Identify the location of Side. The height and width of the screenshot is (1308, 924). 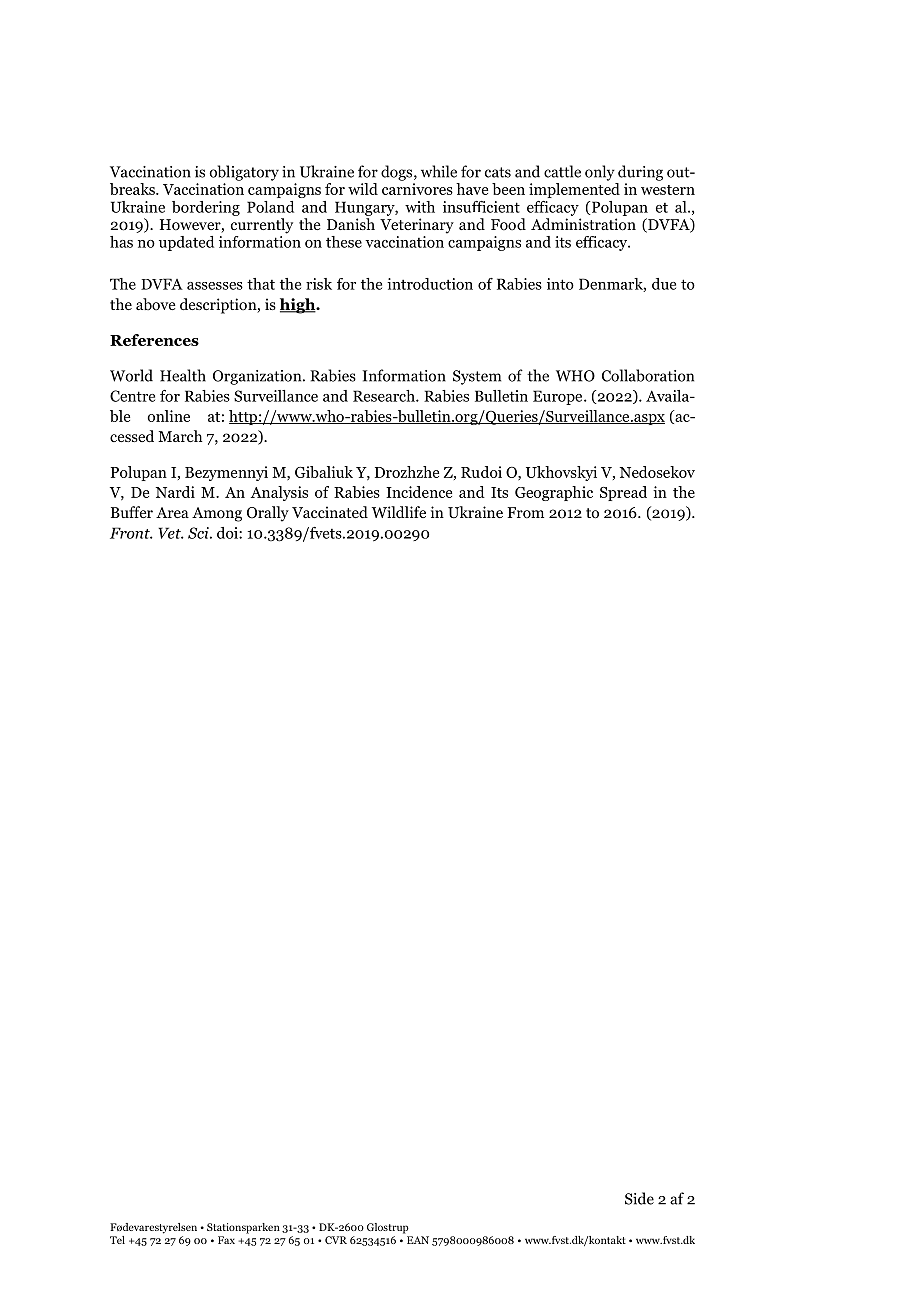
(639, 1198).
